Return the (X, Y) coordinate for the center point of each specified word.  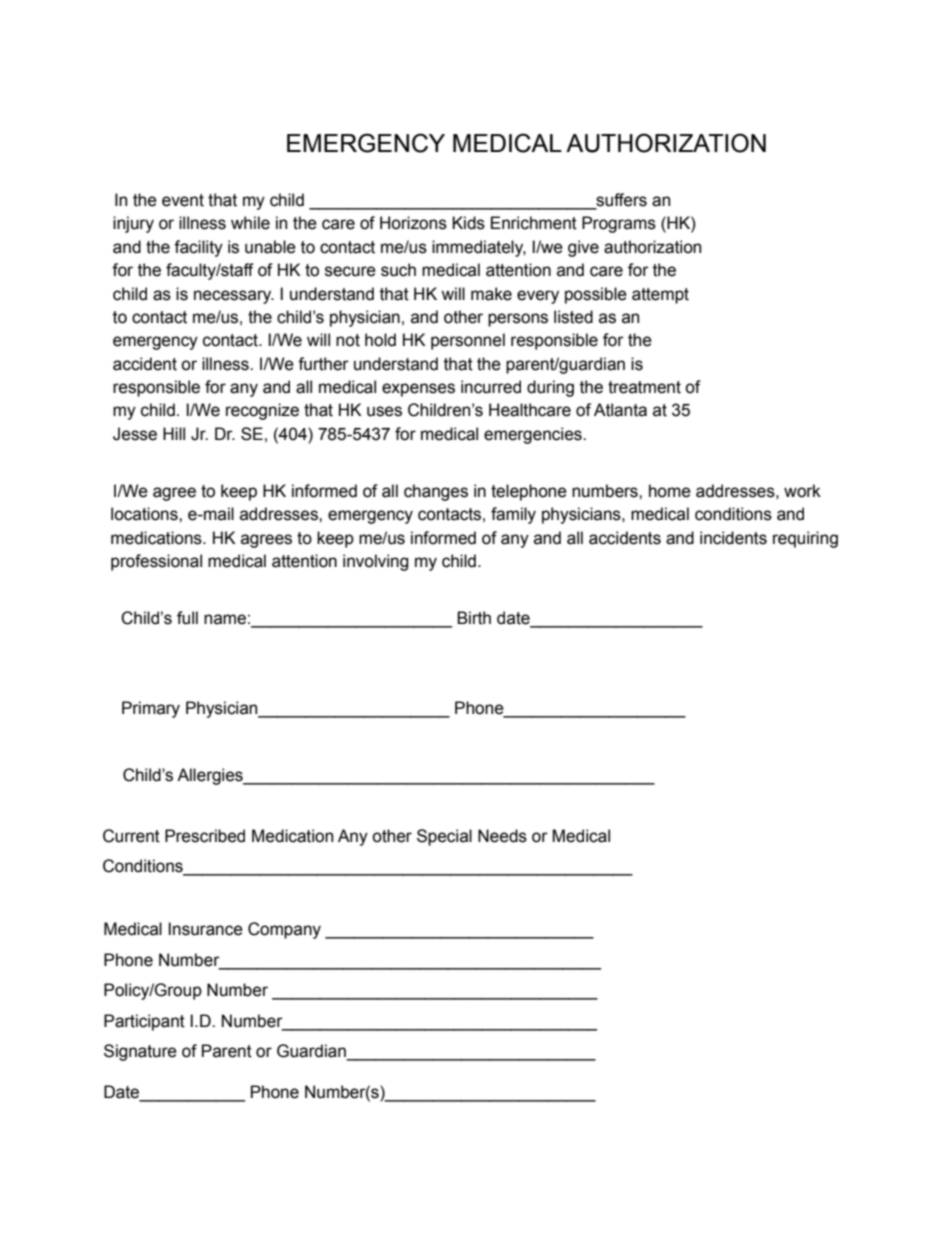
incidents (733, 538)
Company (284, 930)
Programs (619, 224)
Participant (144, 1022)
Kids (468, 223)
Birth (474, 618)
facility (198, 248)
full (187, 618)
